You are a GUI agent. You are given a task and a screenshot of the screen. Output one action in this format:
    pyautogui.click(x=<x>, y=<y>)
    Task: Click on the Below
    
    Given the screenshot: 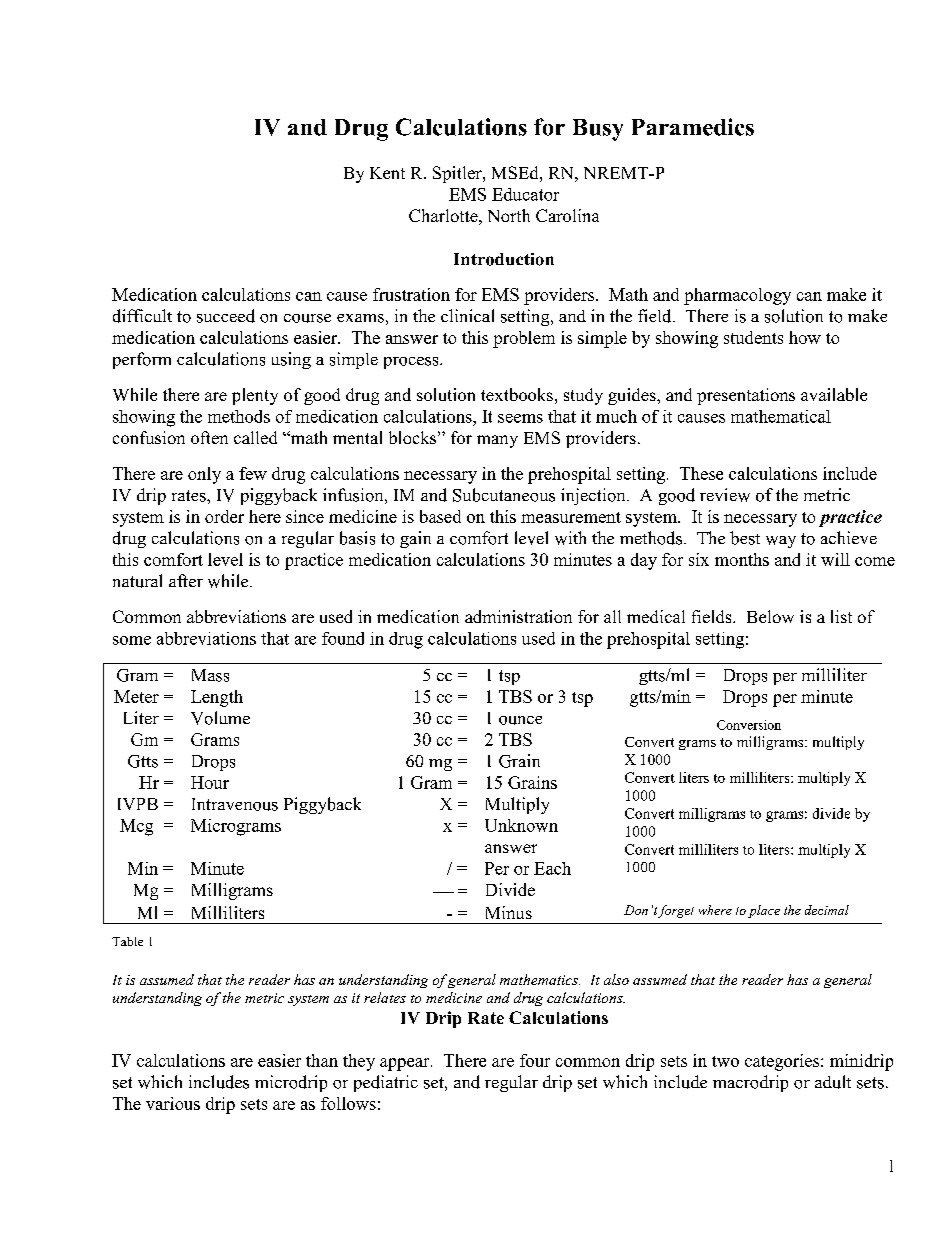 What is the action you would take?
    pyautogui.click(x=770, y=616)
